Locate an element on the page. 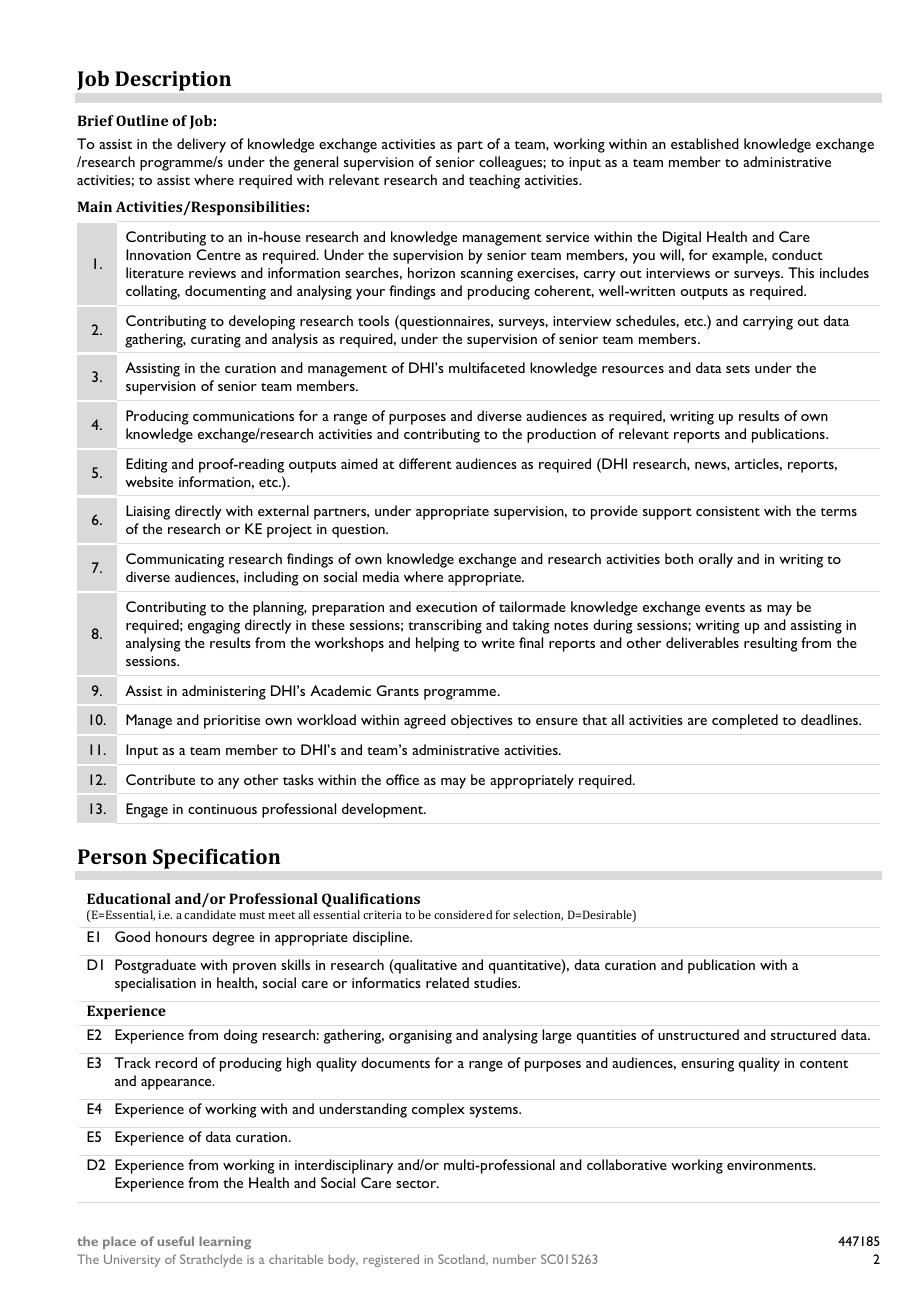  sets is located at coordinates (738, 369).
